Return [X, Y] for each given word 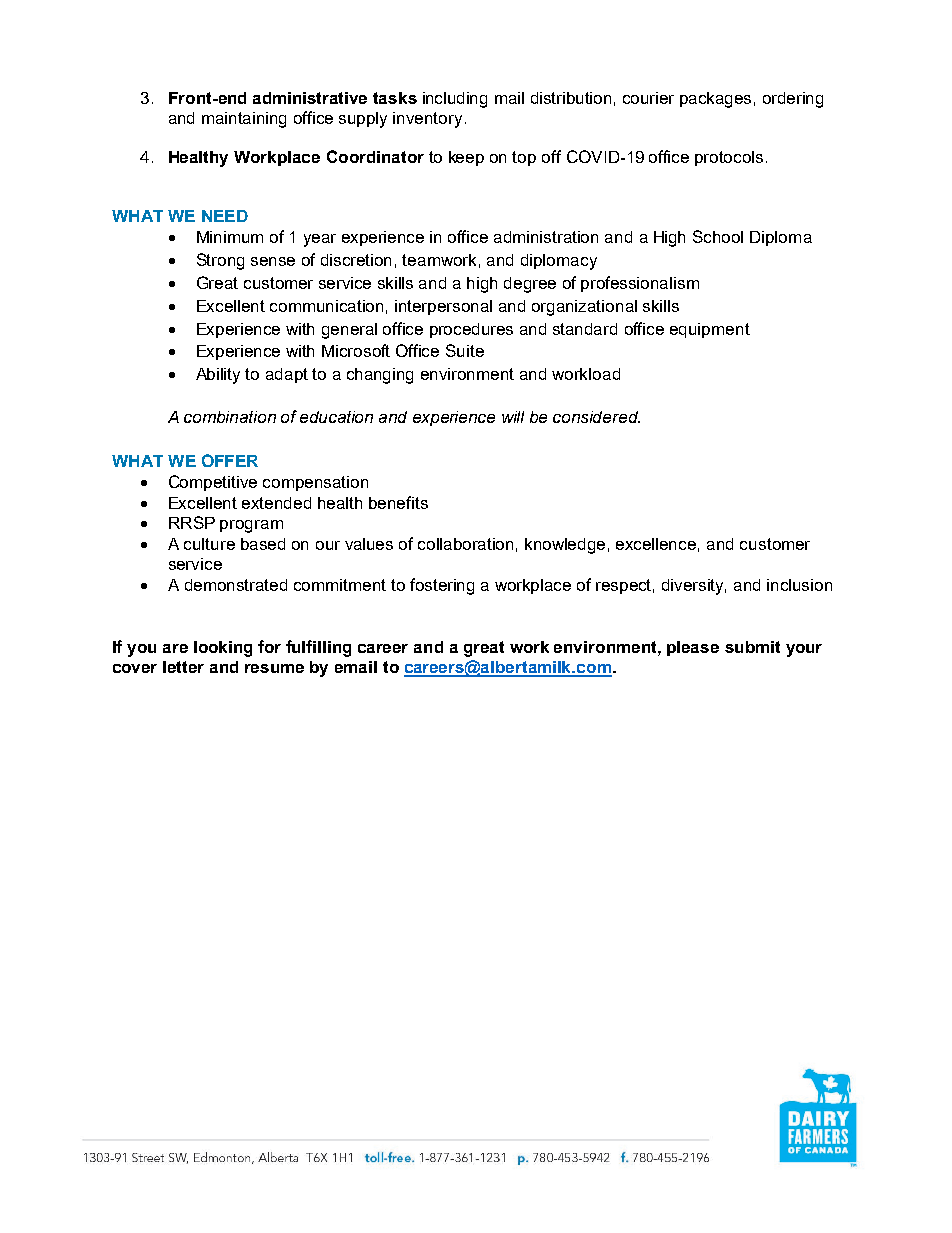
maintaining [244, 120]
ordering [793, 100]
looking [223, 649]
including [455, 100]
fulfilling [318, 648]
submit [752, 647]
